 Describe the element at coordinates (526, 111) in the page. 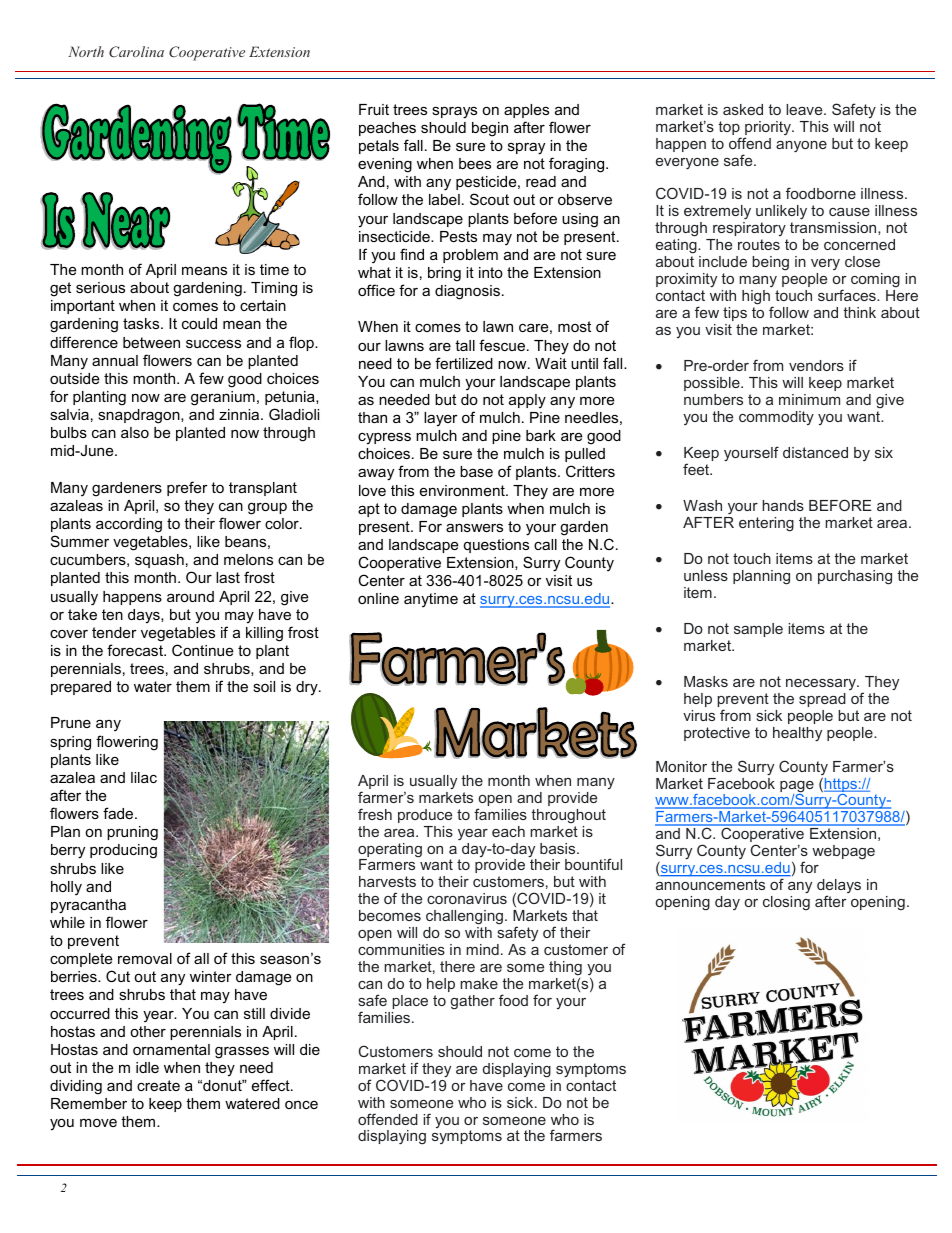

I see `apples` at that location.
